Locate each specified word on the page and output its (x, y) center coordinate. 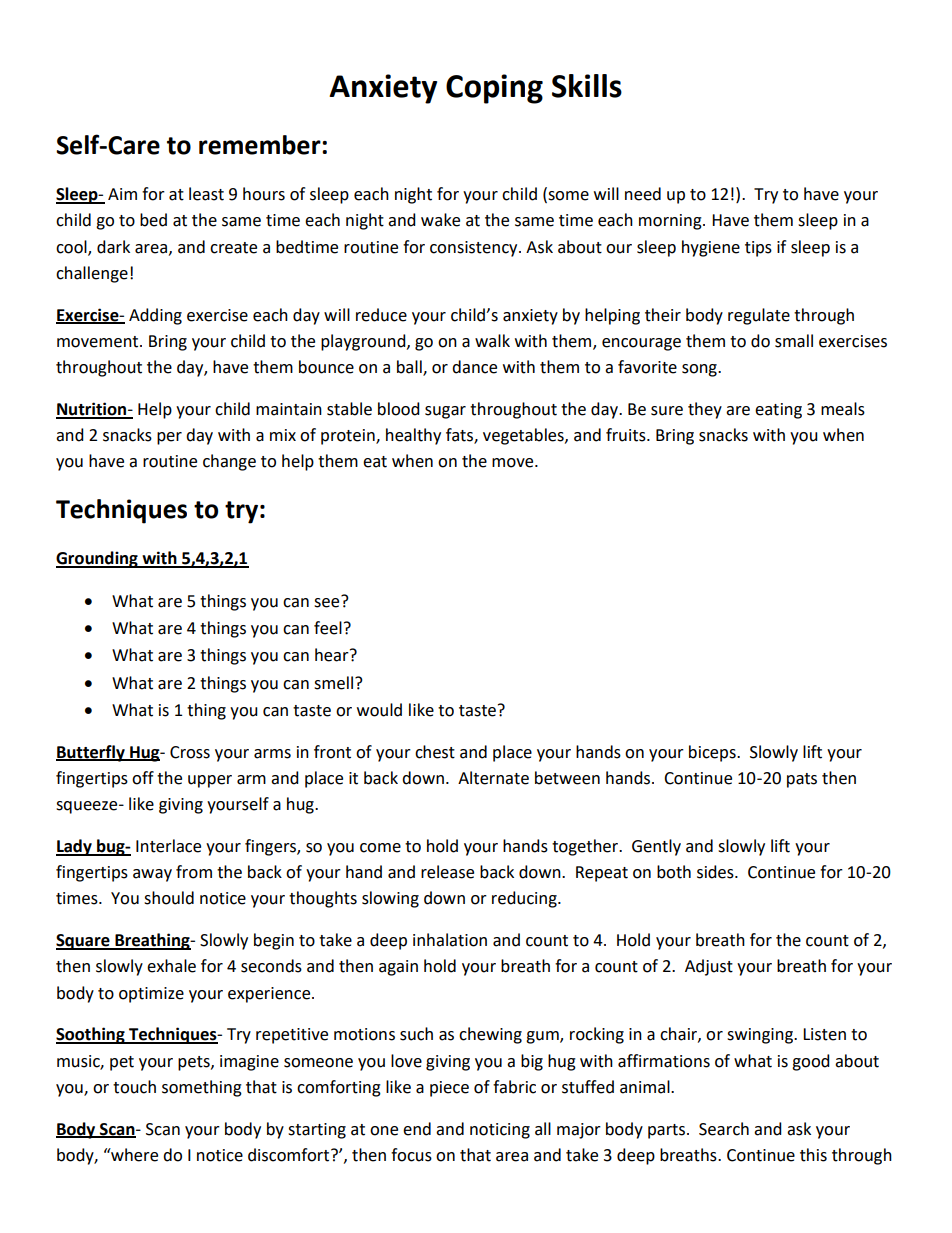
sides (716, 872)
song (700, 370)
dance (474, 367)
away (152, 875)
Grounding (98, 559)
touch (134, 1087)
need (643, 194)
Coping (494, 89)
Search (724, 1129)
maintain (289, 409)
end (417, 1129)
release (447, 872)
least (206, 194)
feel (328, 628)
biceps (713, 753)
